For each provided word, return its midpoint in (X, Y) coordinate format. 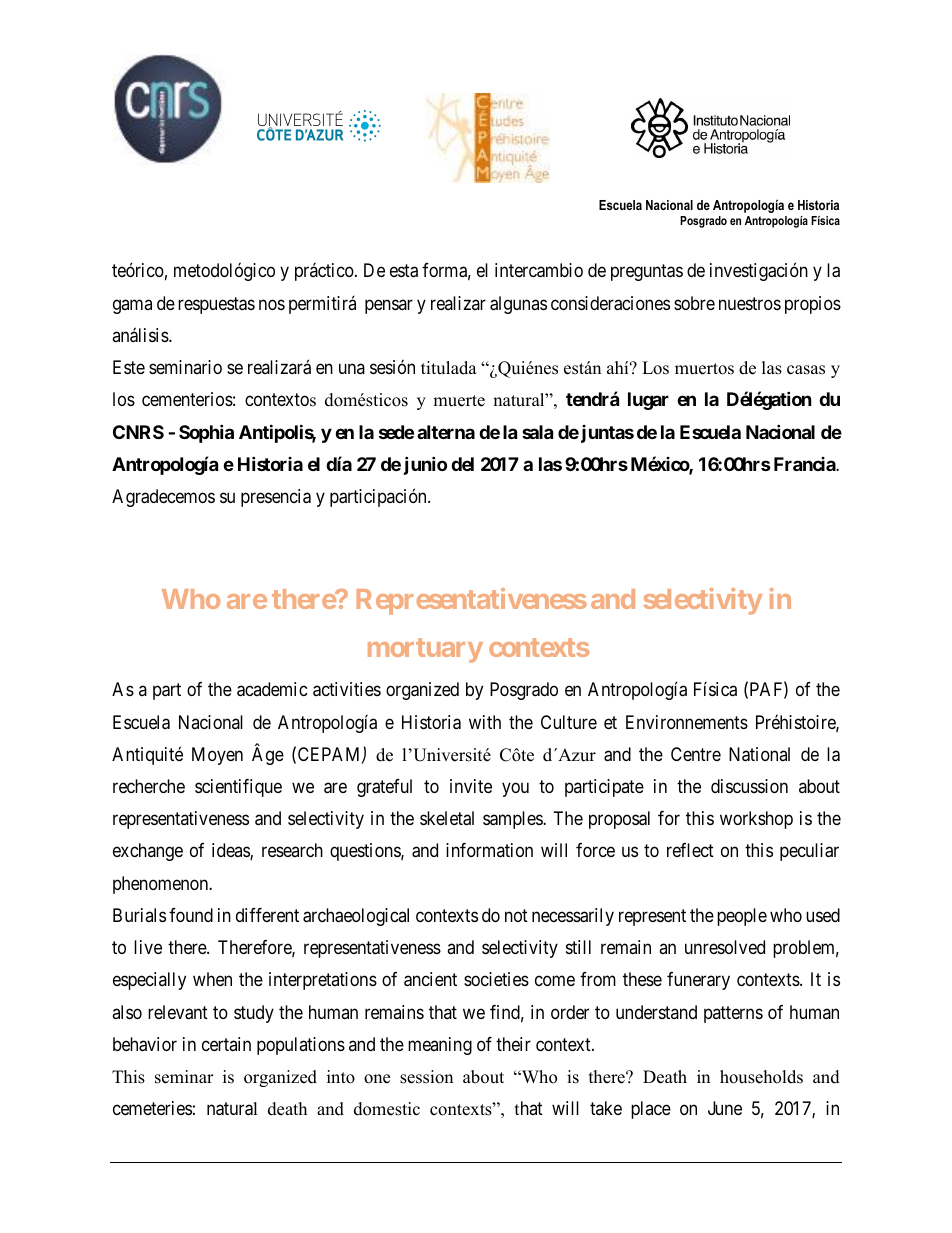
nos (272, 304)
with (485, 722)
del (462, 464)
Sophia (206, 433)
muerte (459, 401)
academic (272, 689)
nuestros (750, 303)
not (516, 915)
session (426, 1077)
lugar (648, 401)
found (191, 915)
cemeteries (152, 1108)
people (742, 917)
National (759, 754)
